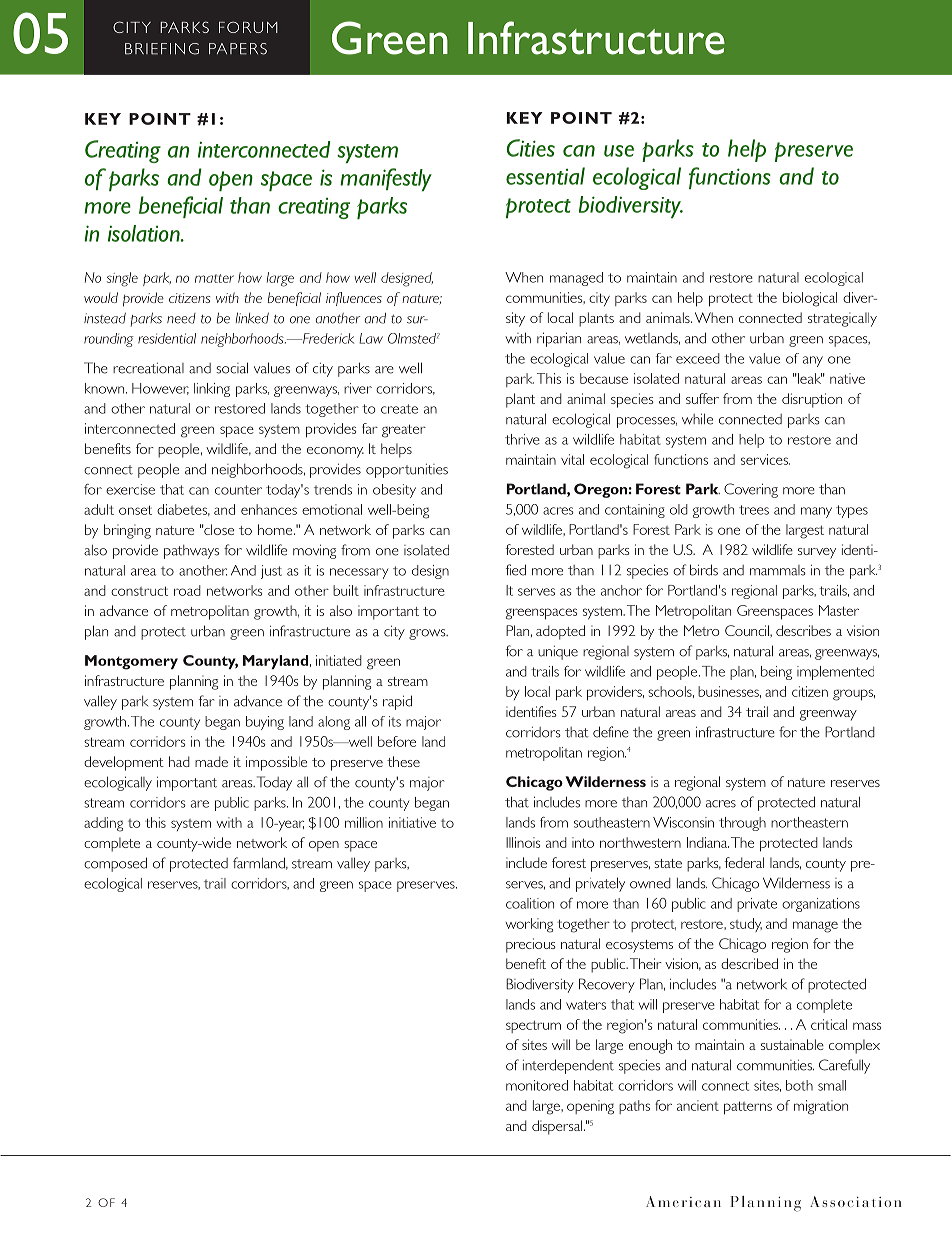 The width and height of the screenshot is (952, 1233). Describe the element at coordinates (181, 318) in the screenshot. I see `need` at that location.
